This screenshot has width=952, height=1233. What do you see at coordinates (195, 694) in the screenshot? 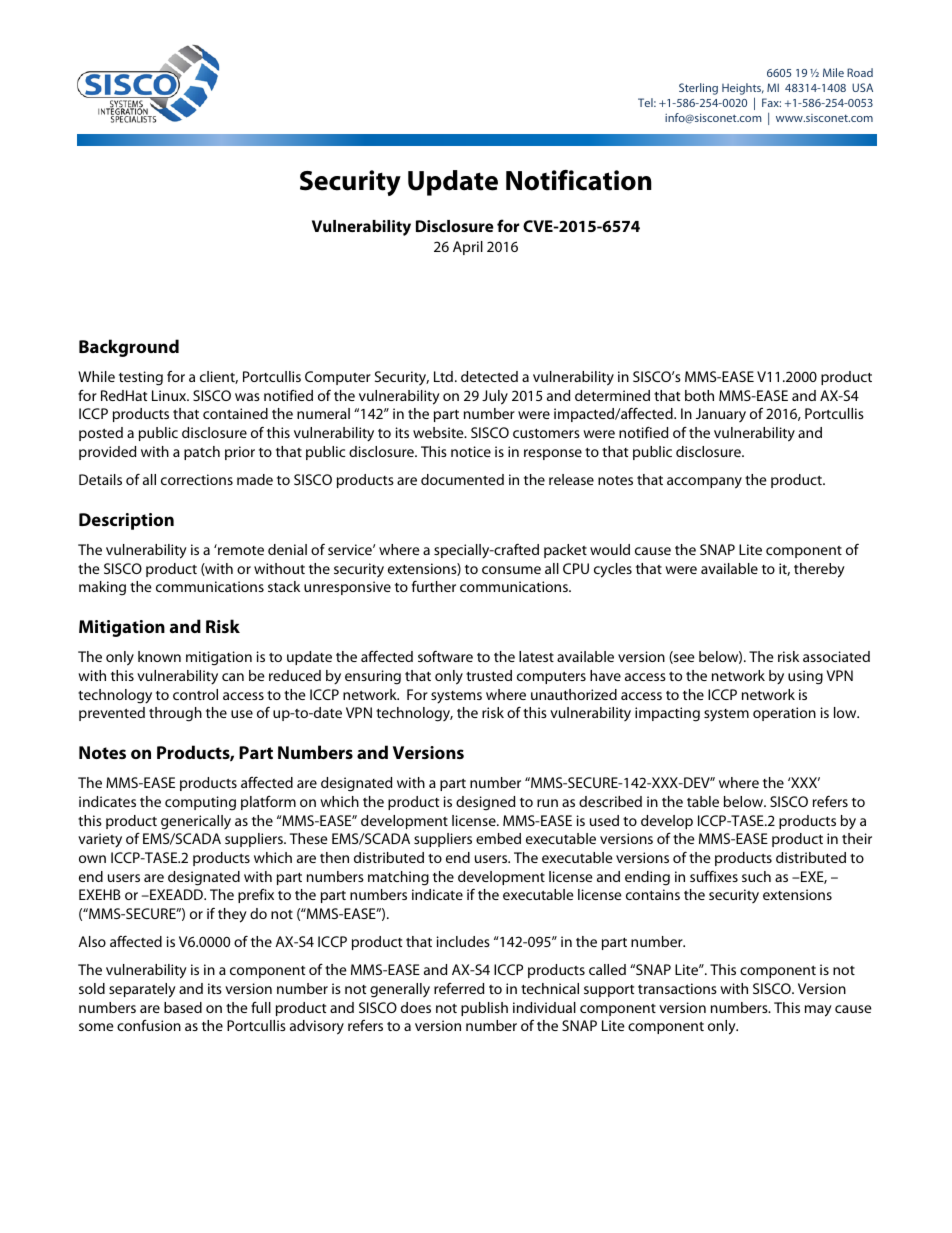
I see `control` at bounding box center [195, 694].
